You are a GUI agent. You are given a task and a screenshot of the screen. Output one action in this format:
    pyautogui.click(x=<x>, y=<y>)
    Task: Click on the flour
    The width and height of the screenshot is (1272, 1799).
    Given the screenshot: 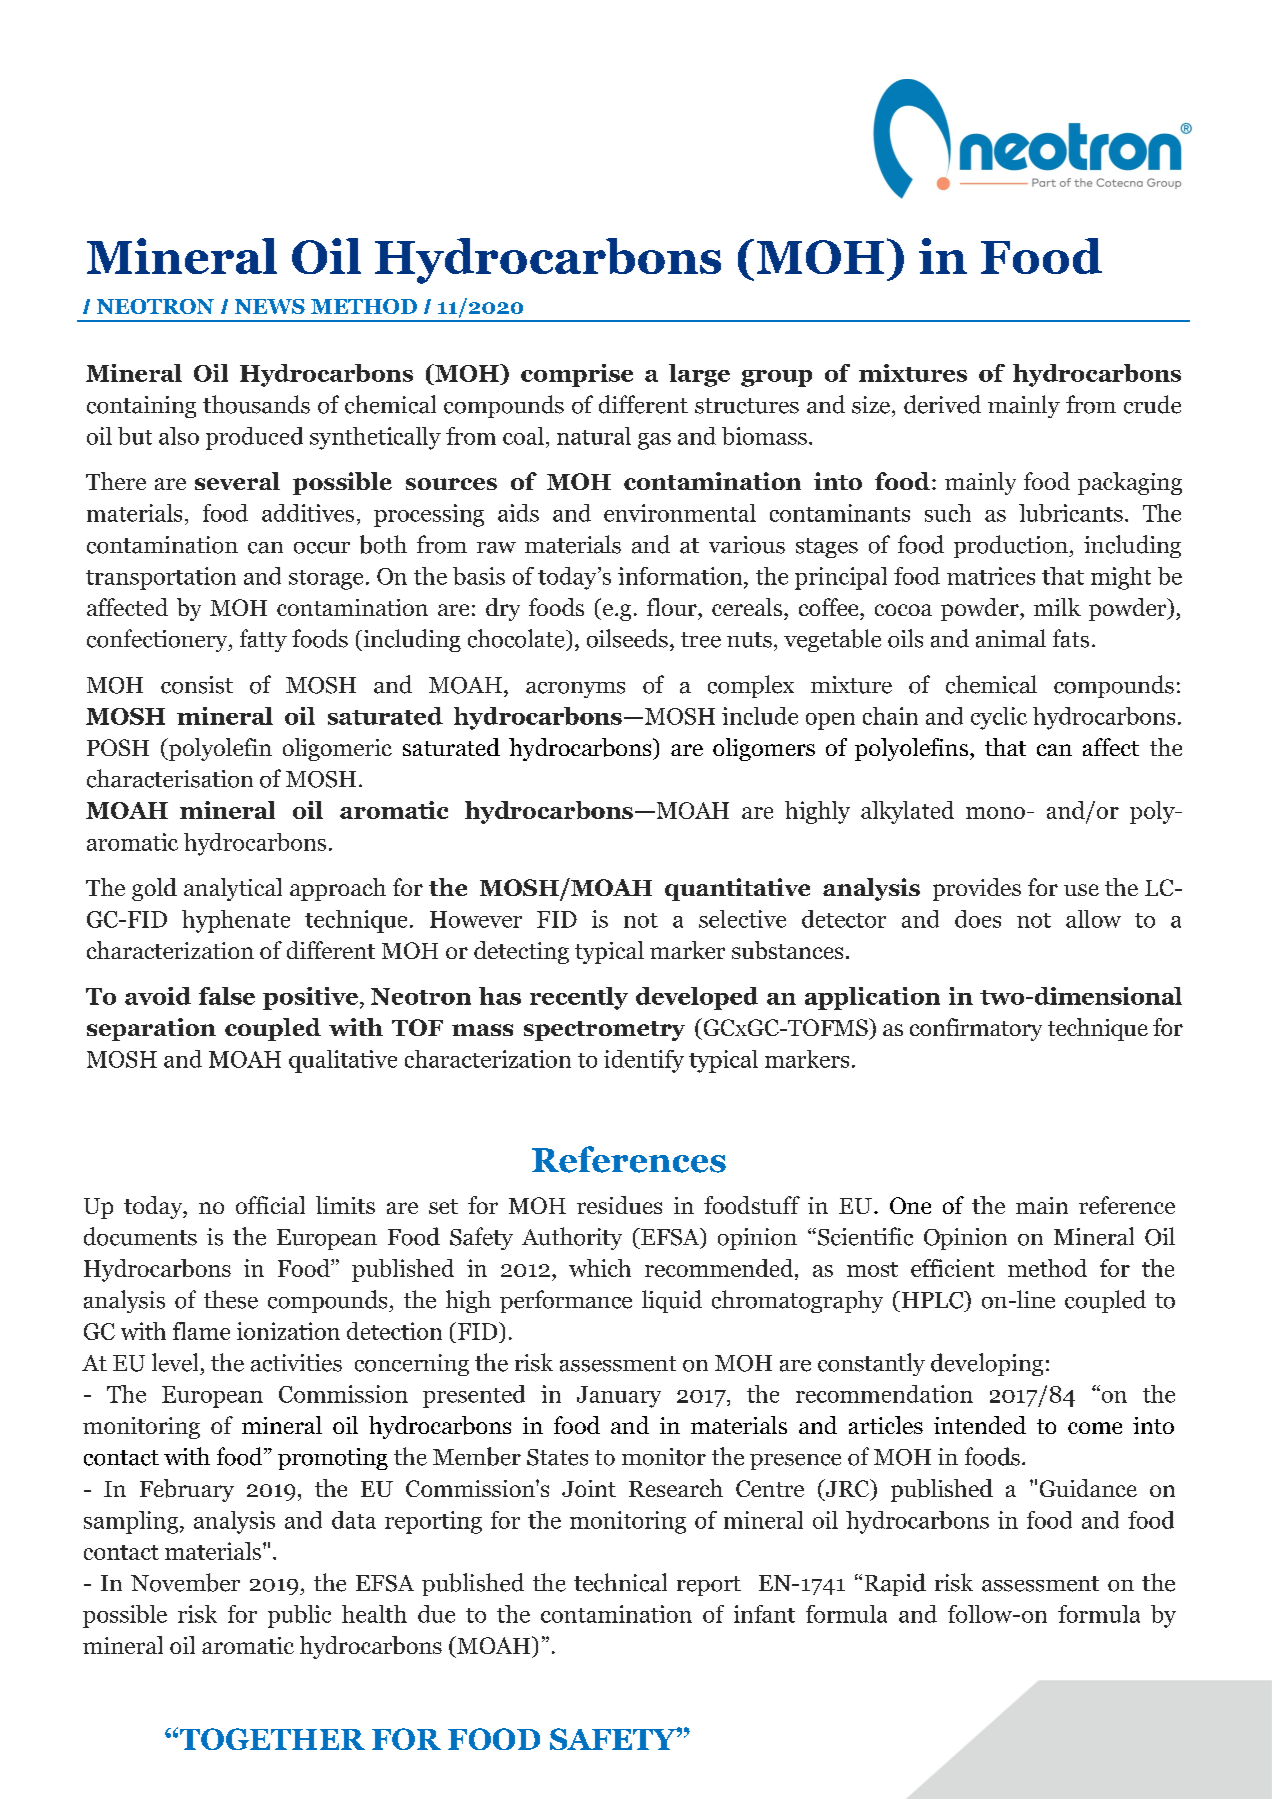 What is the action you would take?
    pyautogui.click(x=673, y=607)
